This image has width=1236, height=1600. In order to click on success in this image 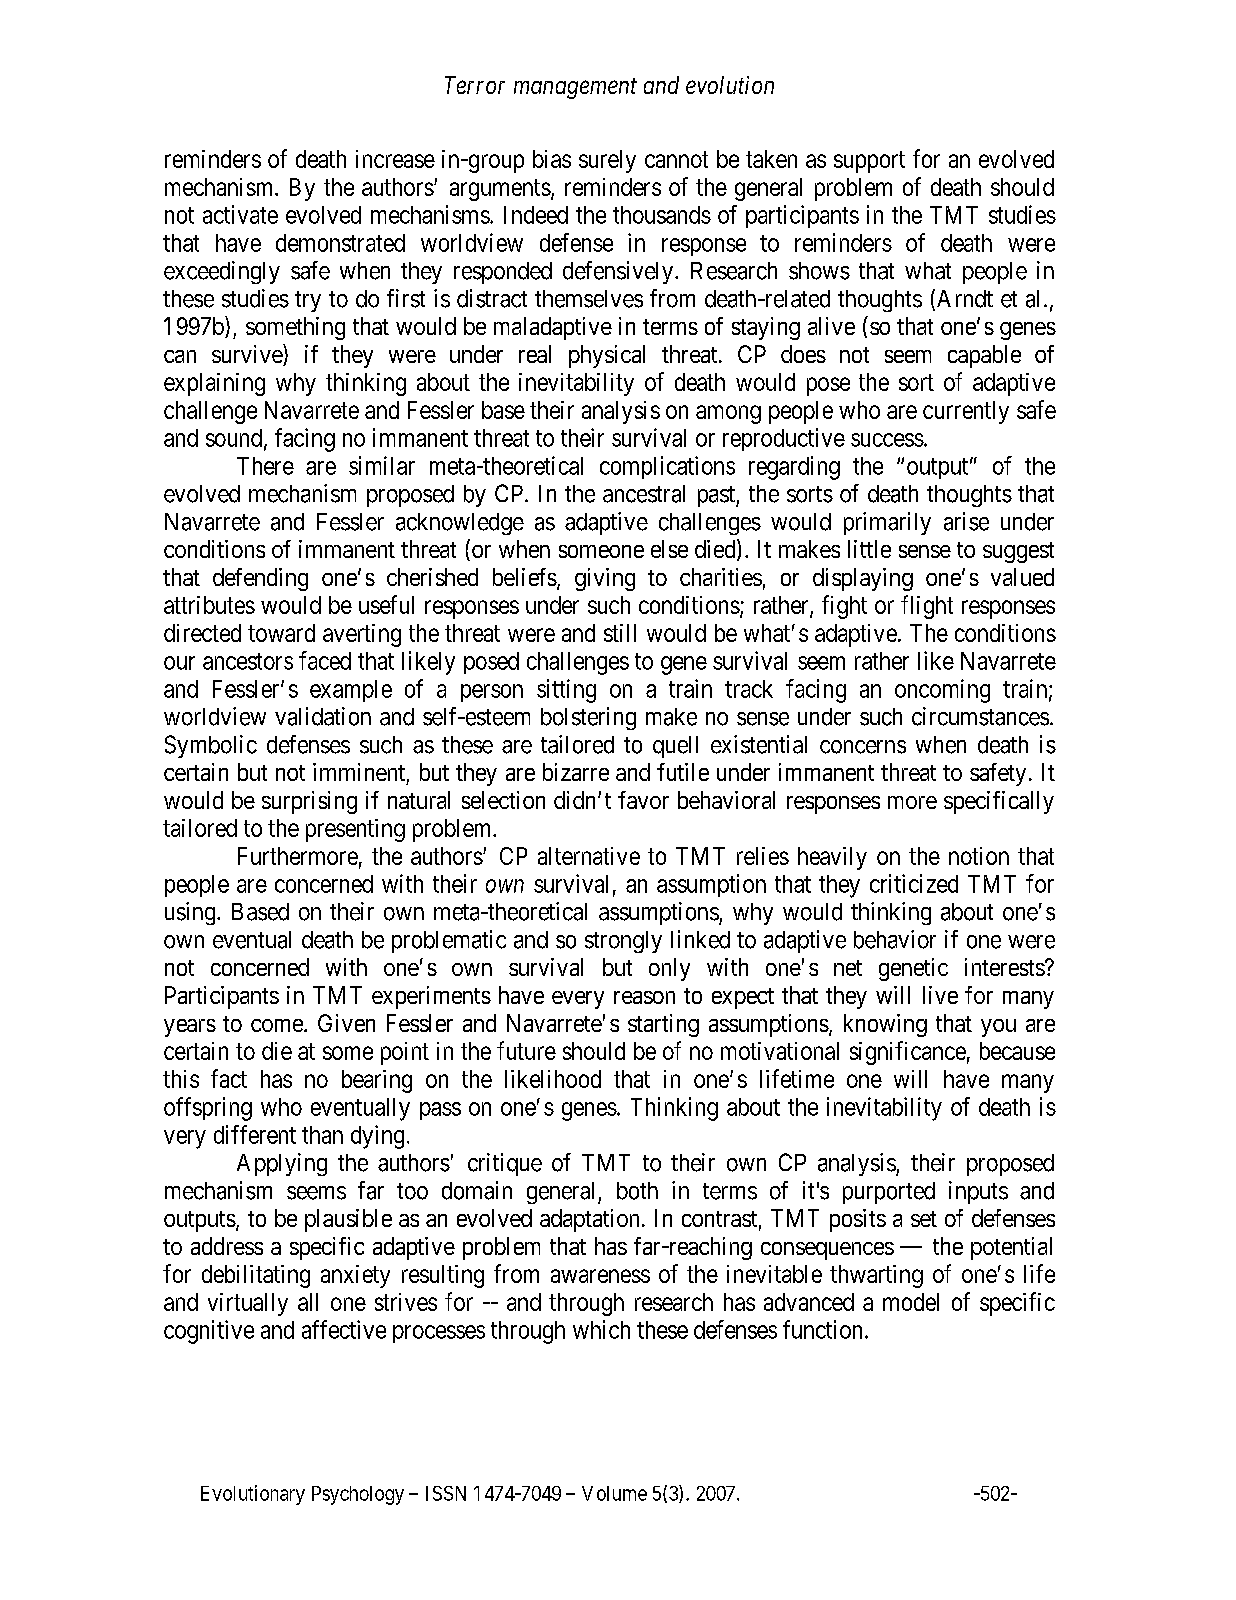, I will do `click(887, 440)`.
